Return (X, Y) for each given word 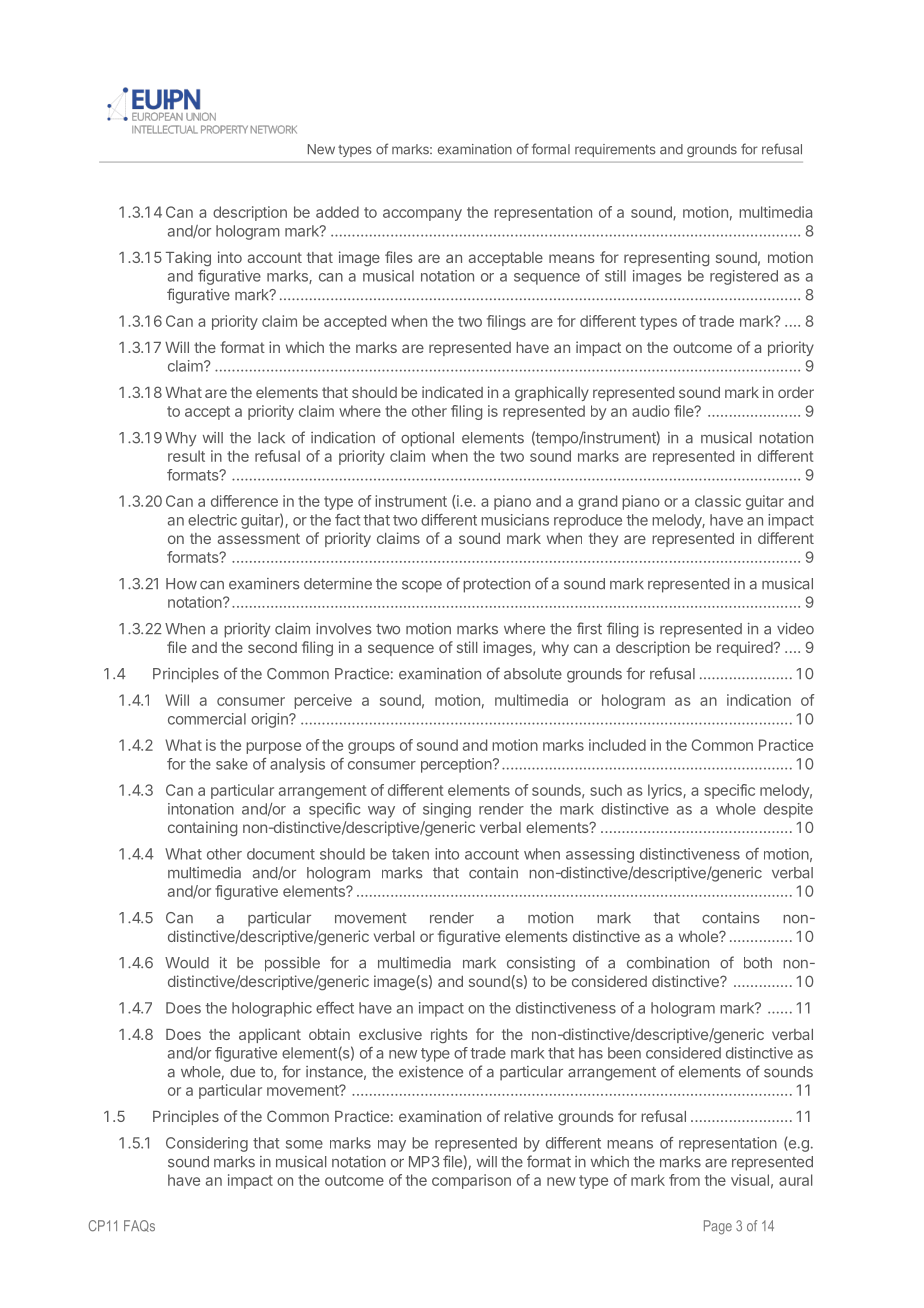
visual (750, 1180)
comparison (471, 1181)
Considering (207, 1144)
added (337, 212)
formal (551, 149)
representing (666, 259)
